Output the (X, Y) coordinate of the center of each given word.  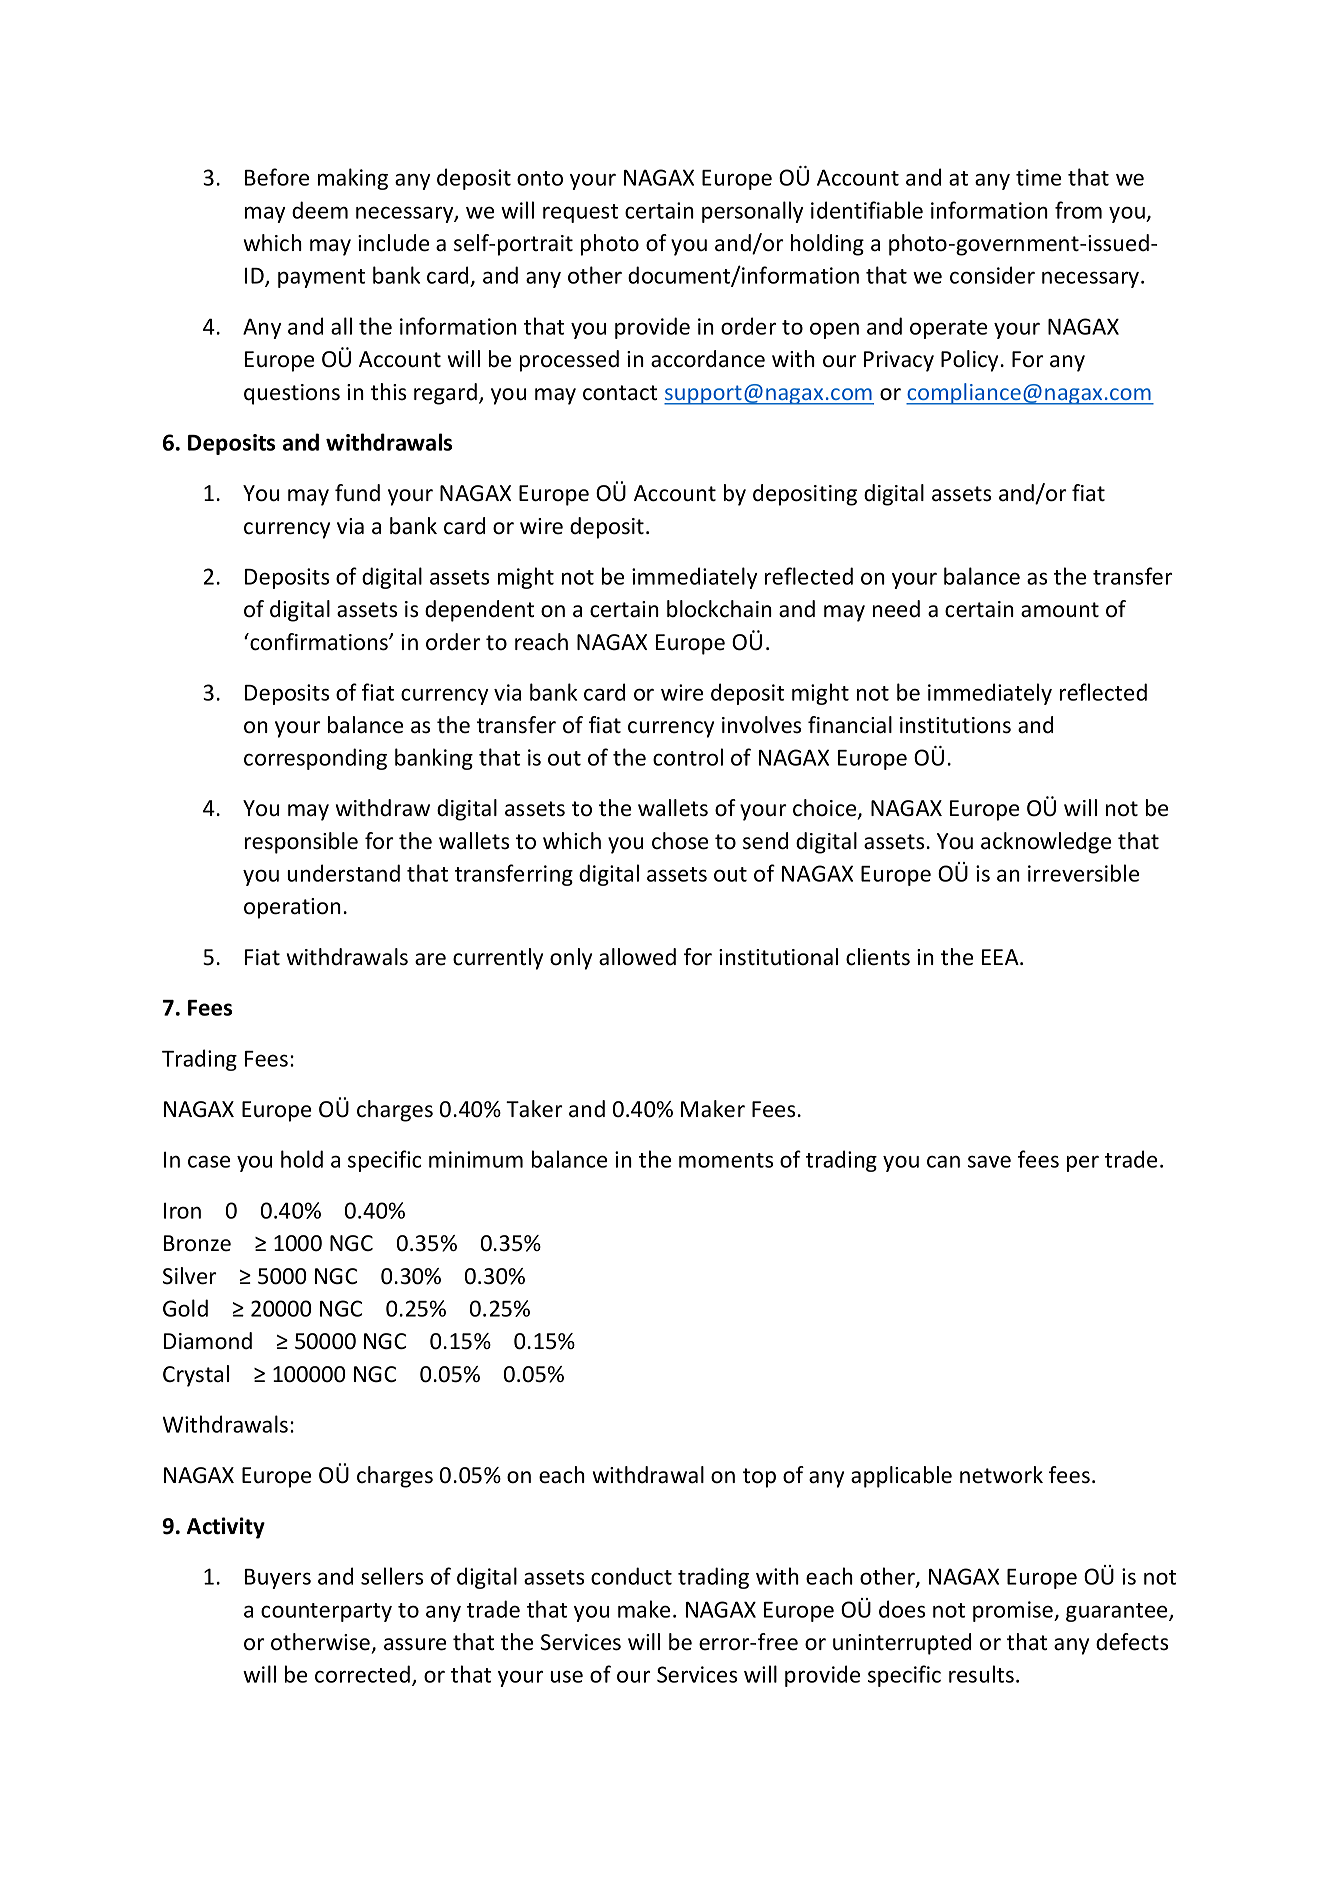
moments (726, 1160)
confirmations (319, 642)
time (1038, 177)
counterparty (326, 1612)
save (989, 1161)
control (688, 757)
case (209, 1161)
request (580, 213)
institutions (955, 725)
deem (320, 210)
